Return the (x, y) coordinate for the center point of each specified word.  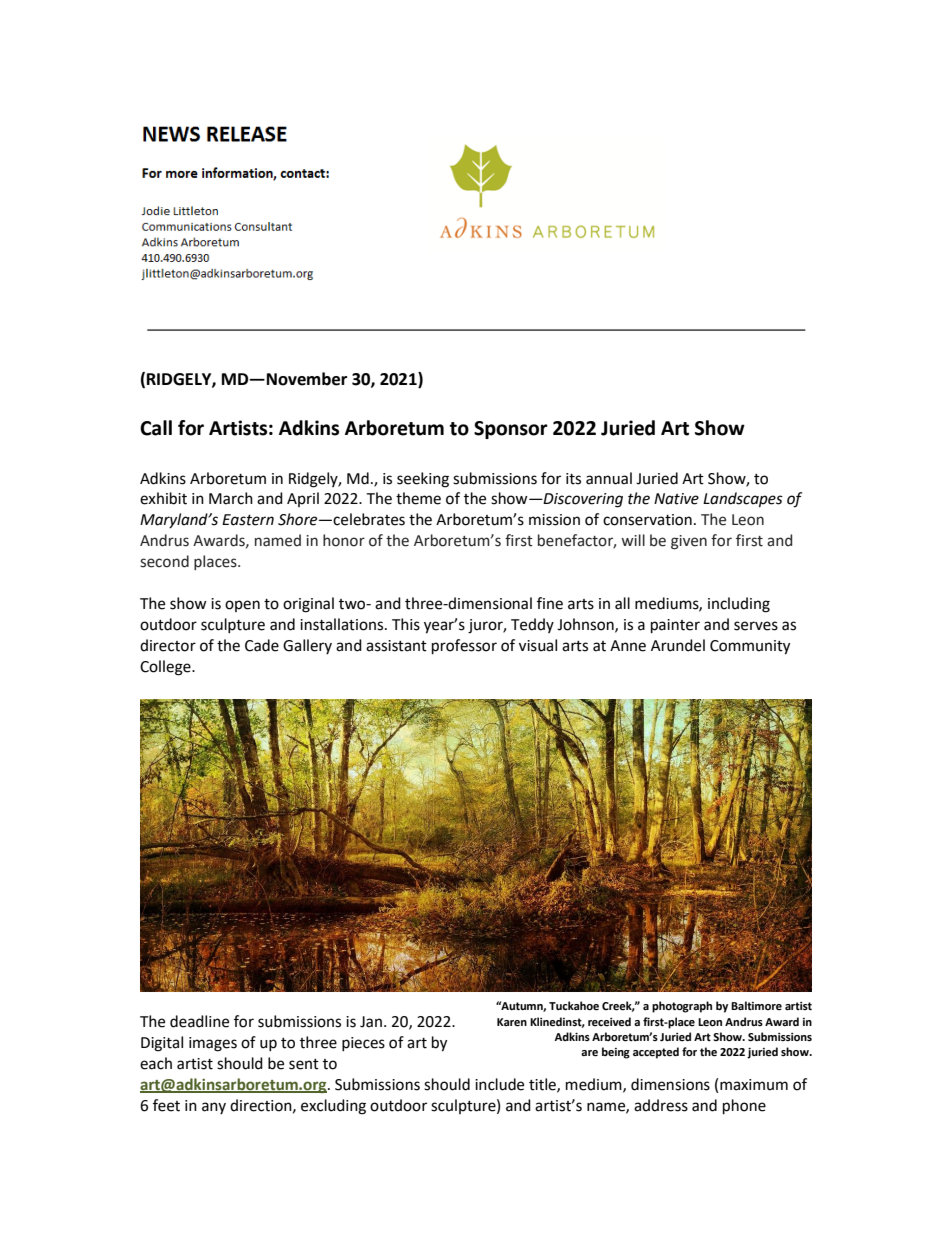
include (499, 1084)
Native (676, 499)
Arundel (678, 645)
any (214, 1108)
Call (156, 428)
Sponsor (511, 430)
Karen (512, 1022)
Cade (262, 645)
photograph (682, 1007)
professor (464, 647)
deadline (199, 1021)
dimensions (670, 1084)
